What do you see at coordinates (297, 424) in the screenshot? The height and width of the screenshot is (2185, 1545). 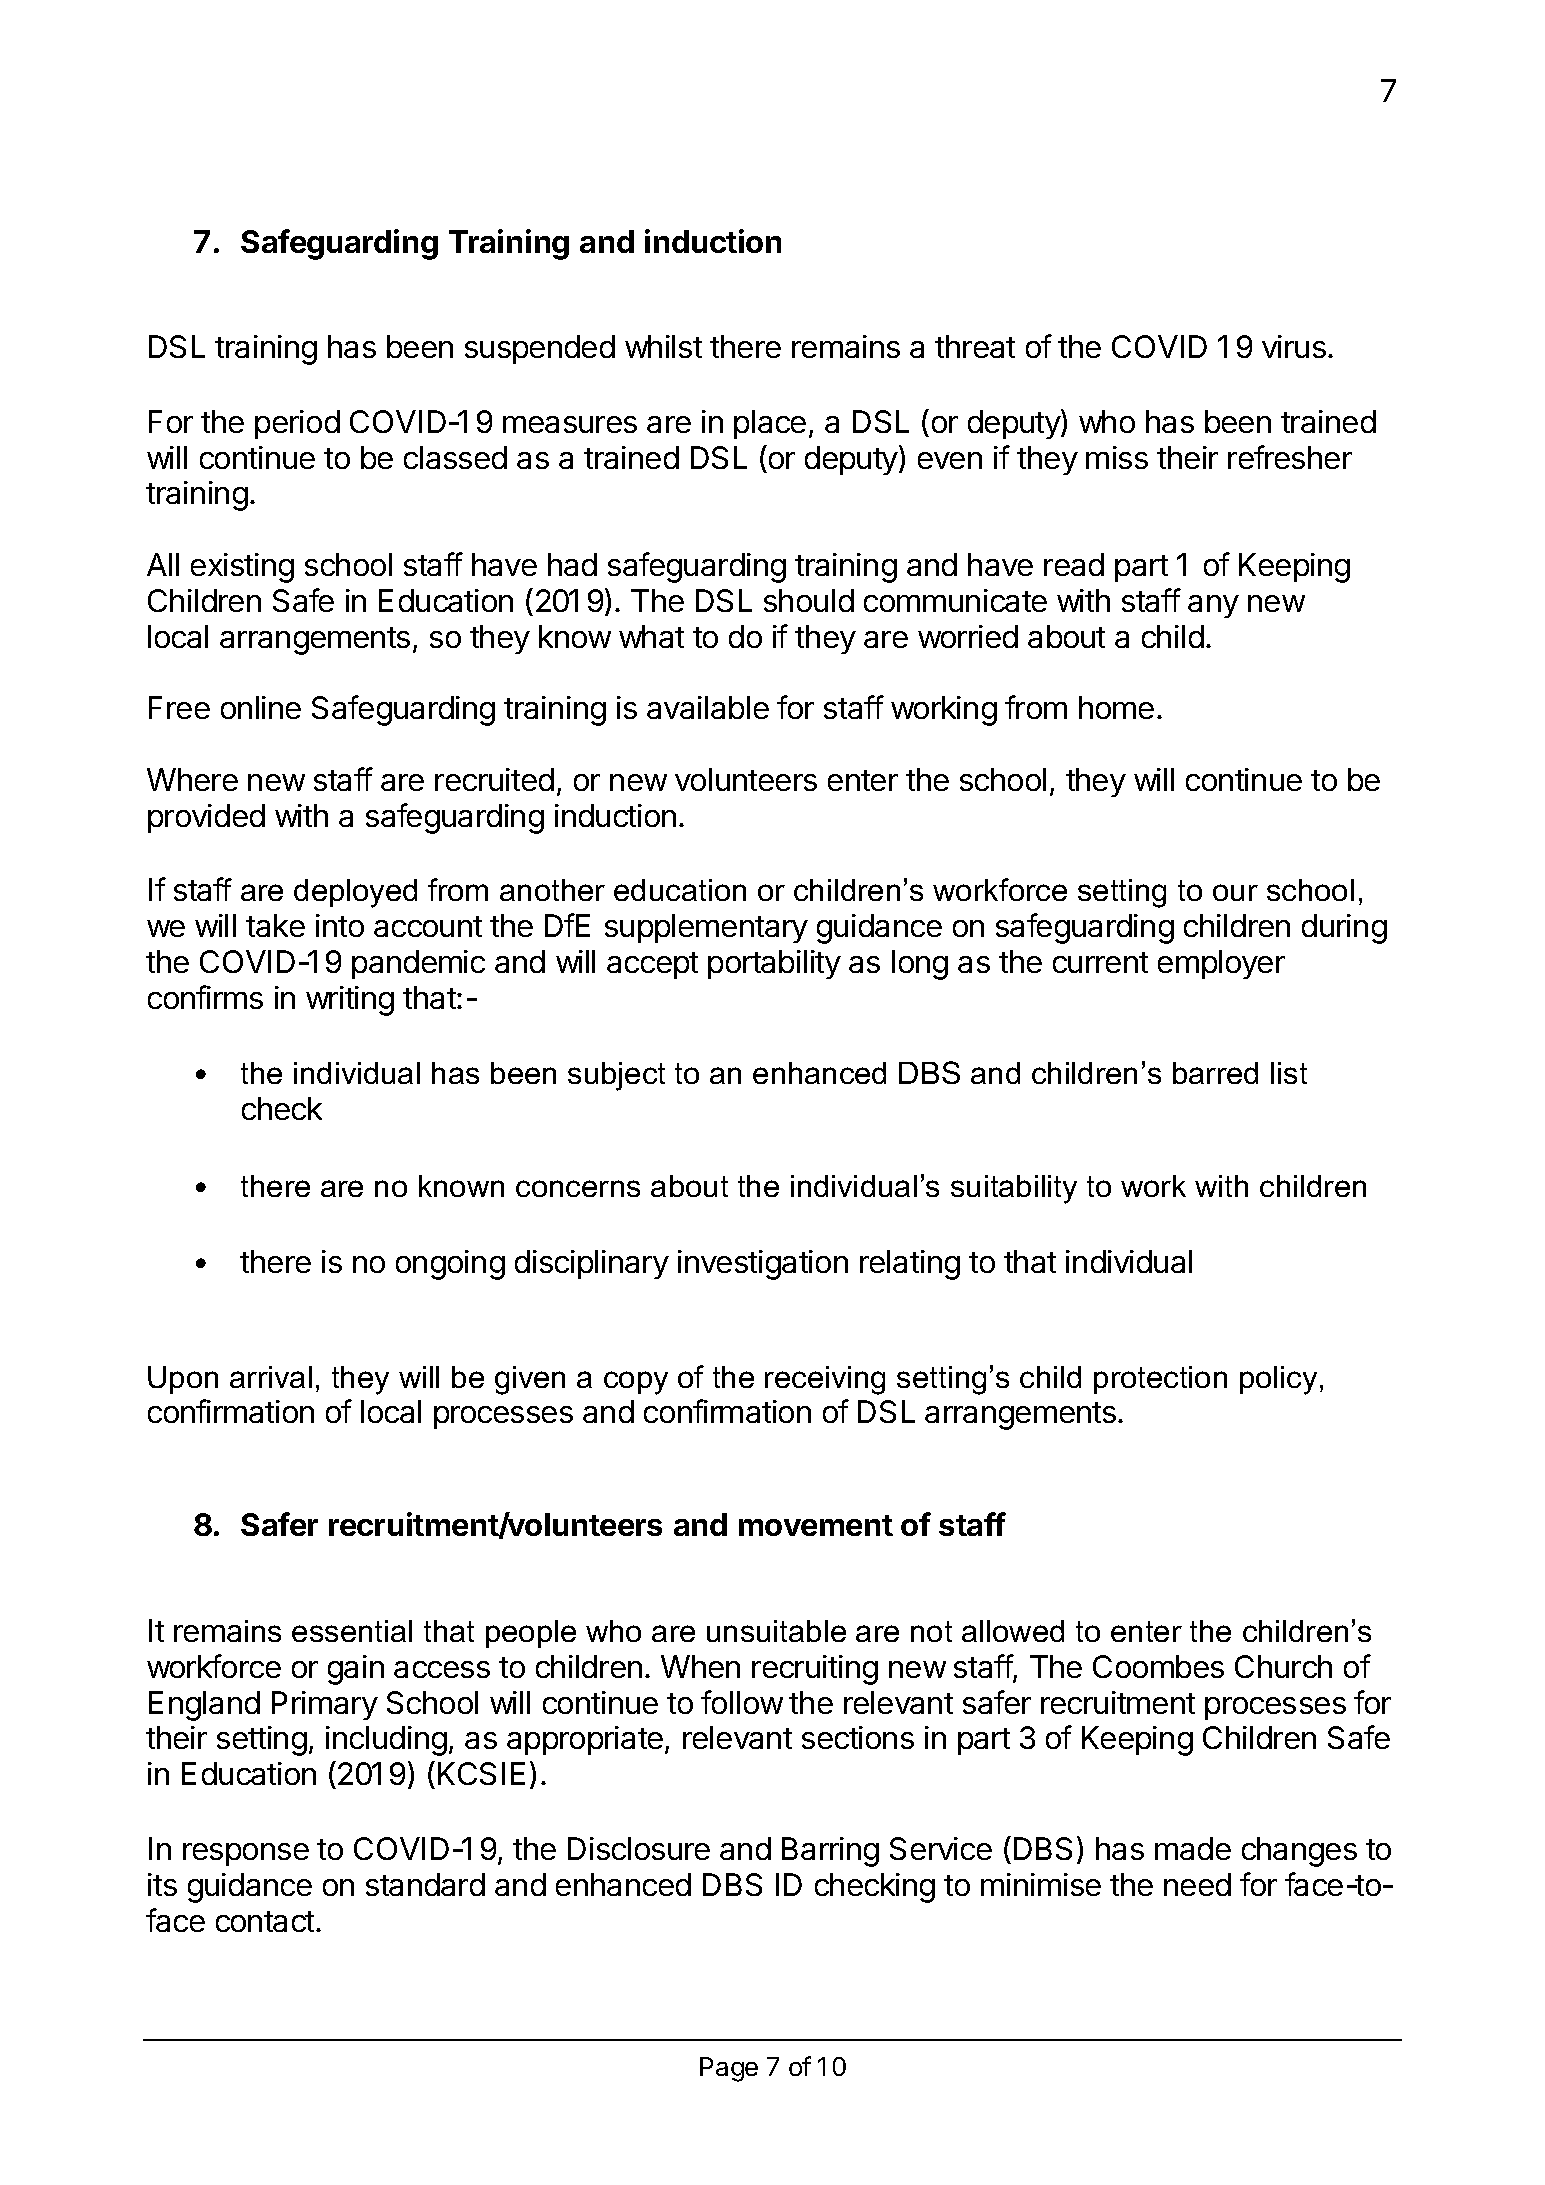 I see `period` at bounding box center [297, 424].
